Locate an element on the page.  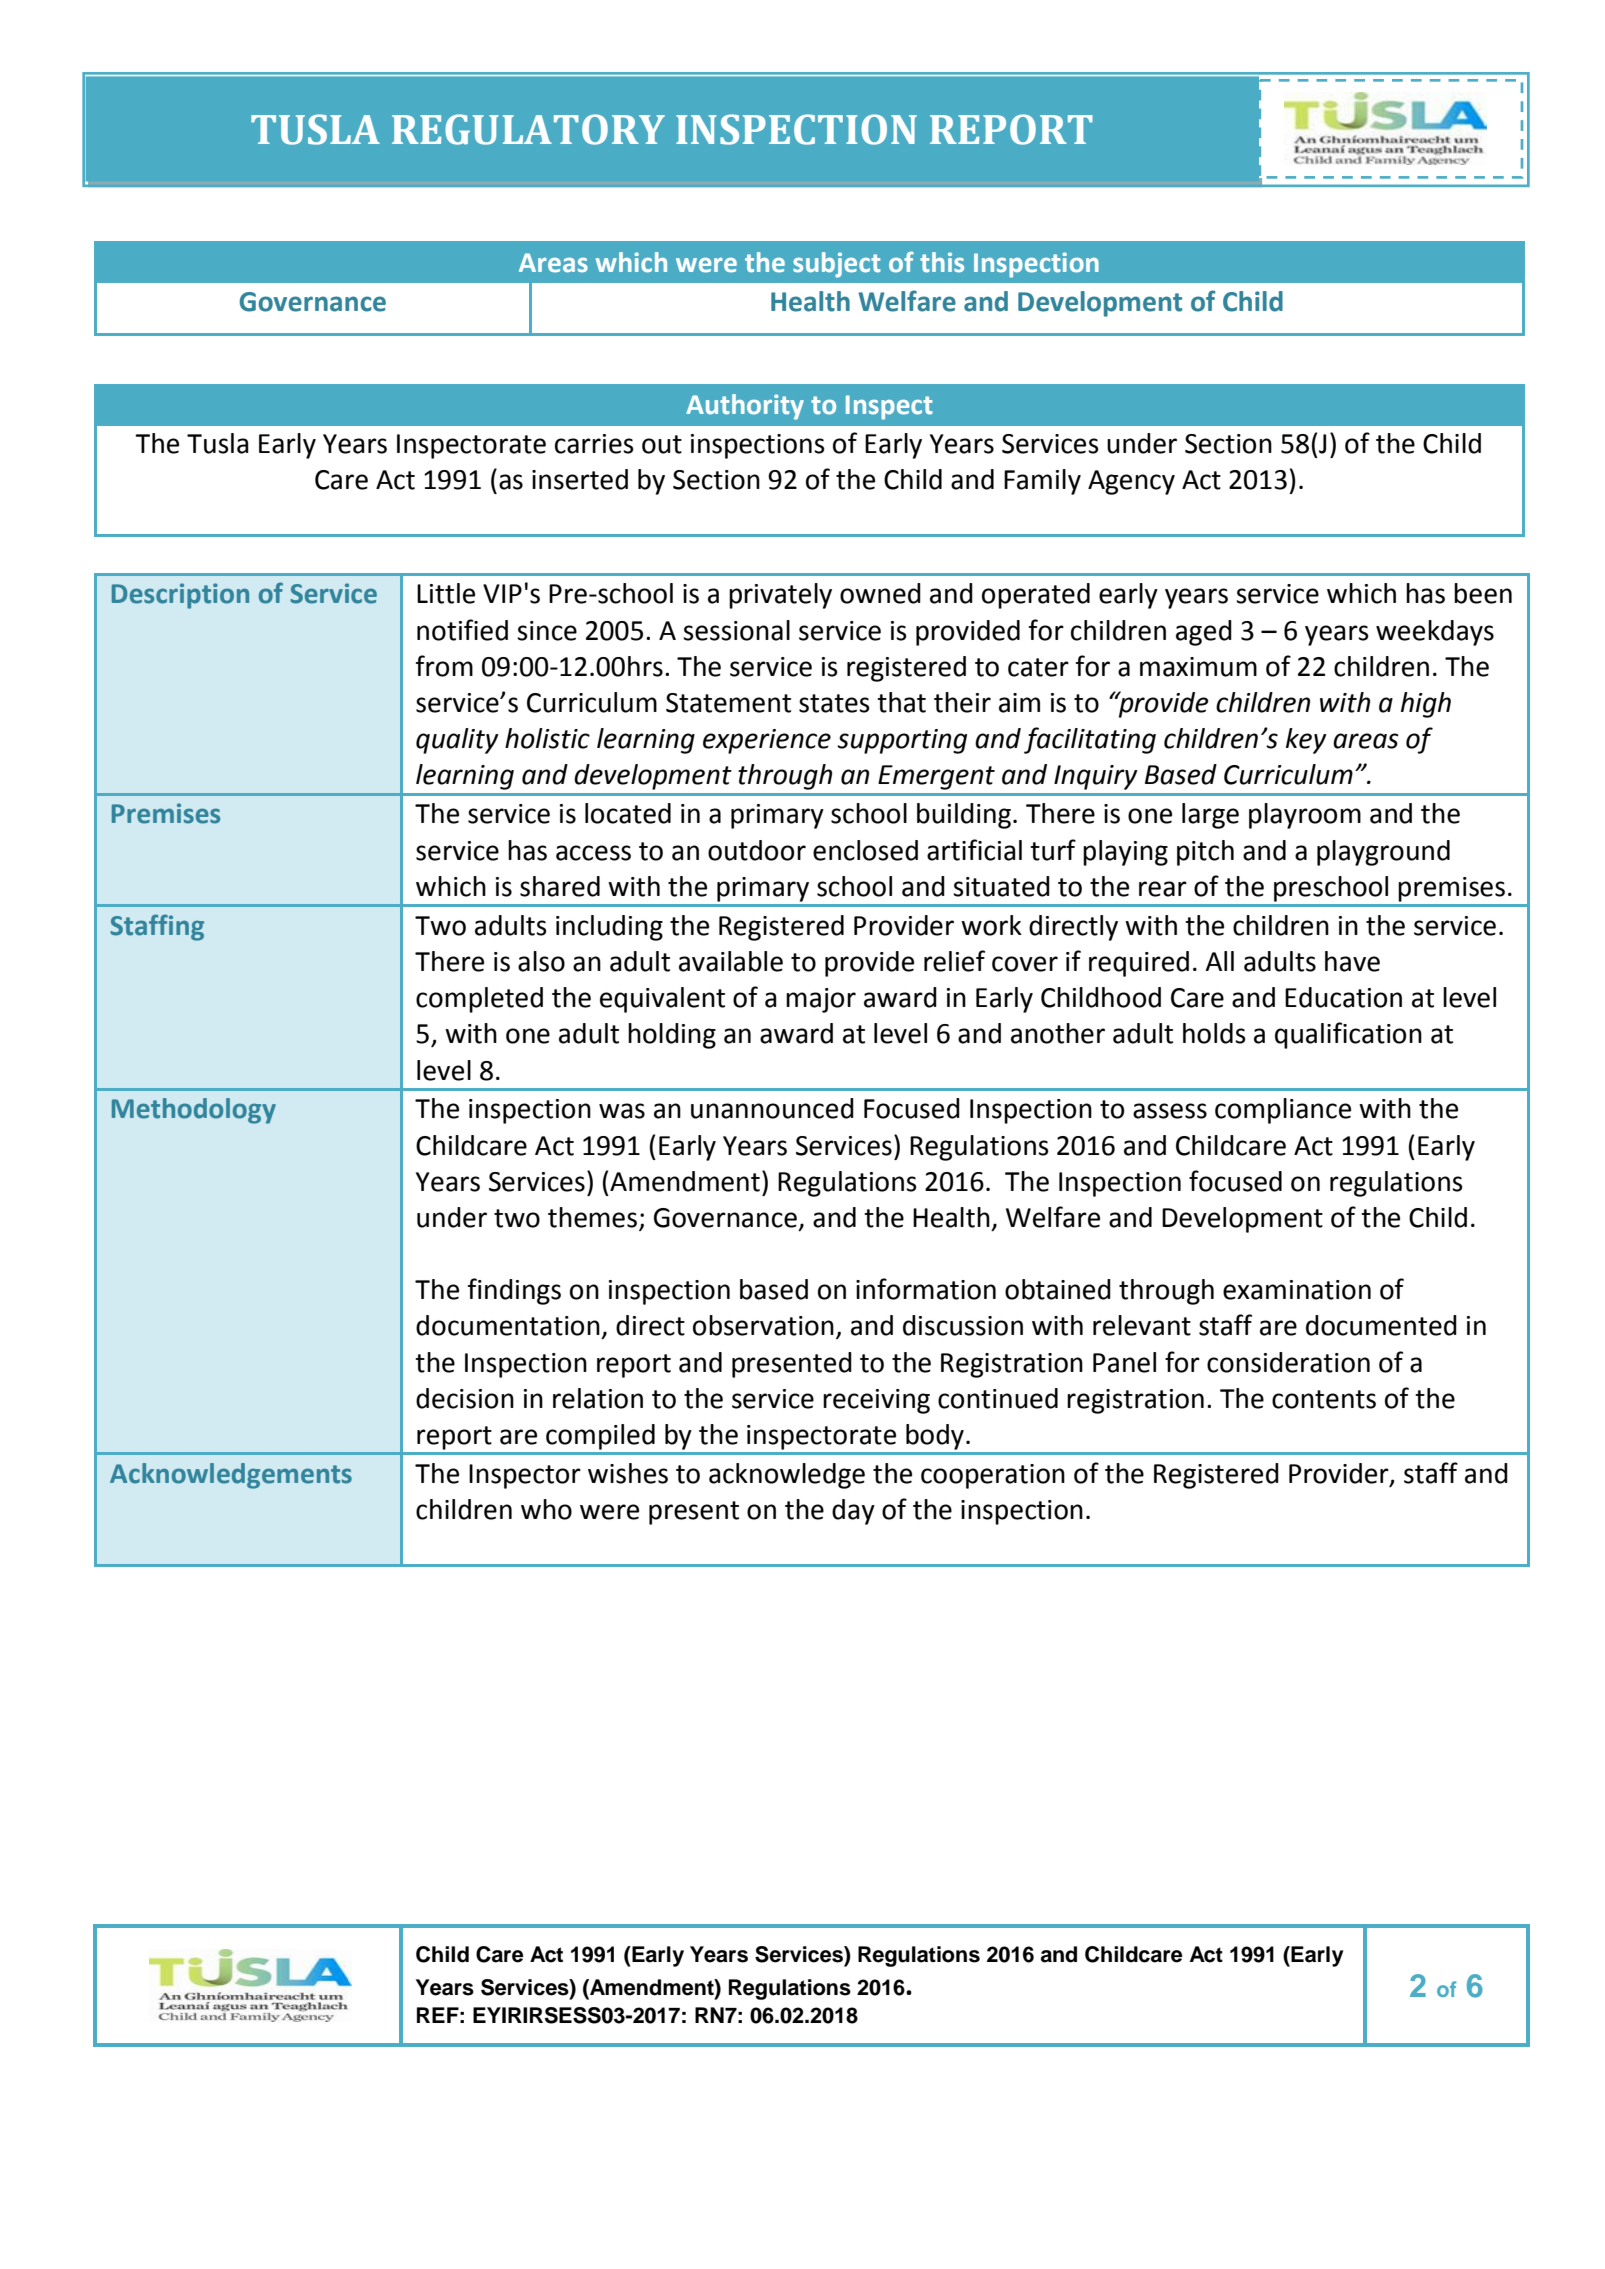
Methodology is located at coordinates (194, 1111).
